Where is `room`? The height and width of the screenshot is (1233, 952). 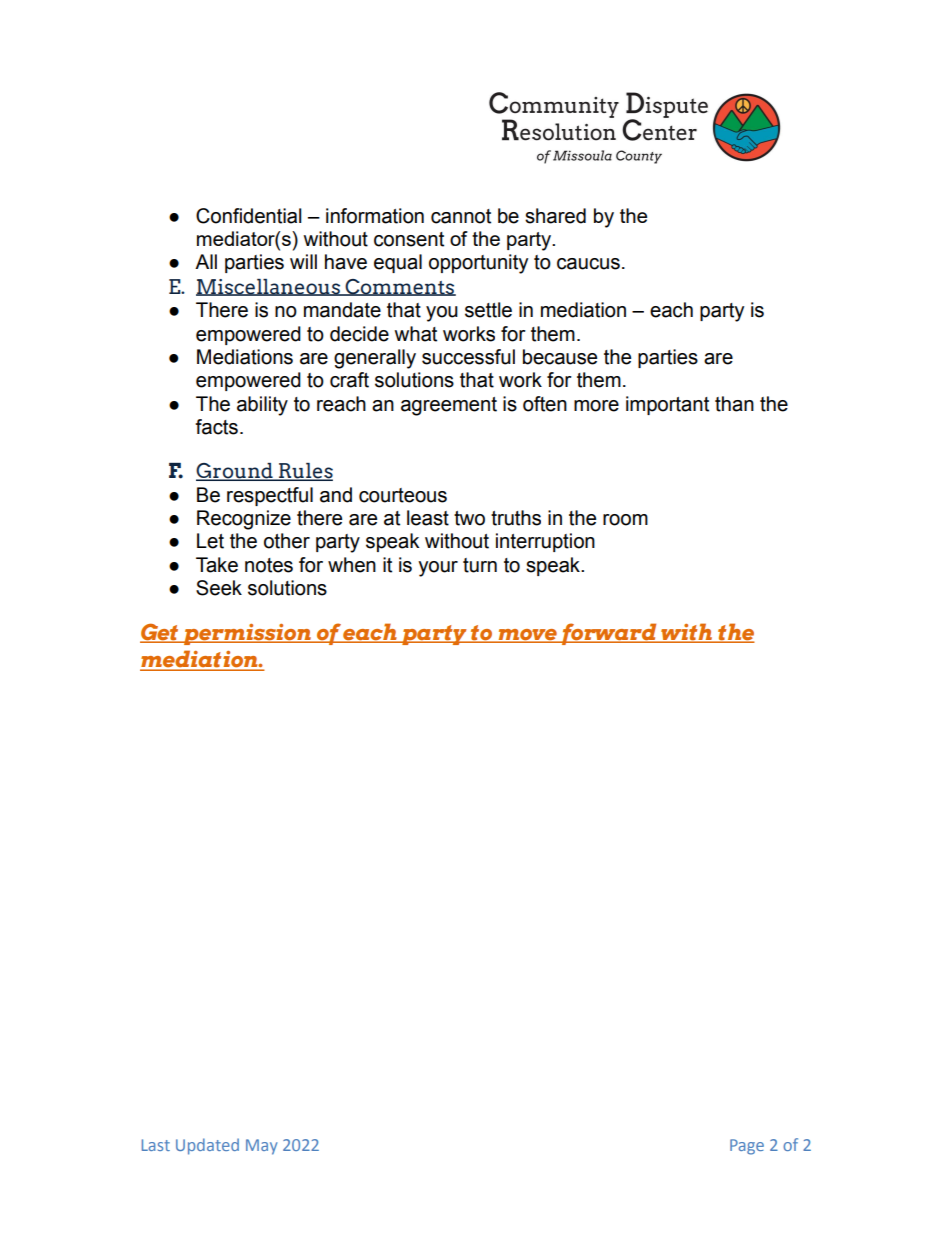 room is located at coordinates (625, 520).
